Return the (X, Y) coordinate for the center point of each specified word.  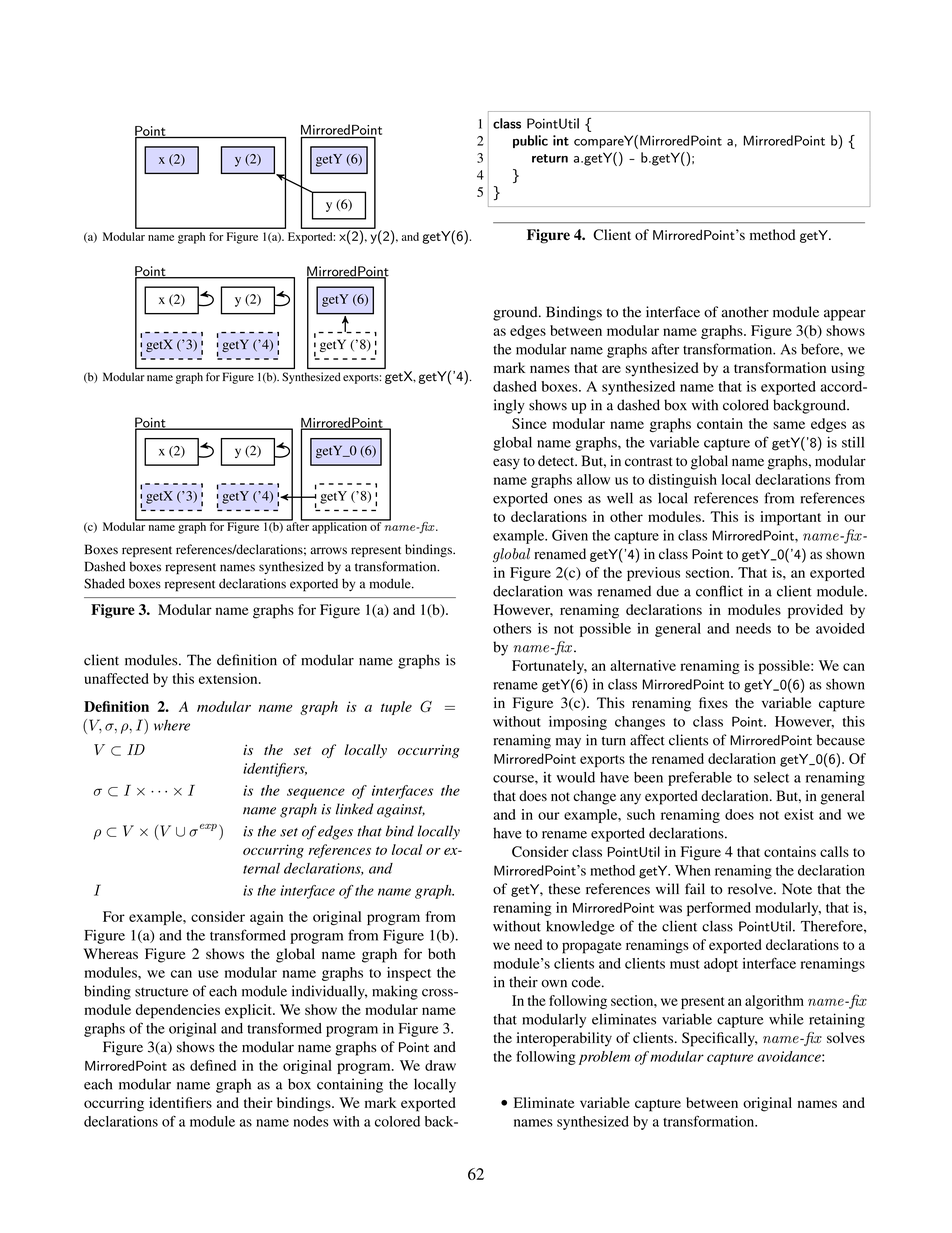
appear (845, 315)
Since (529, 423)
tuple (396, 708)
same (789, 425)
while (786, 1019)
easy (506, 464)
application (339, 527)
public (530, 141)
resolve (751, 889)
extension (229, 678)
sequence (316, 793)
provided (815, 611)
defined (213, 1065)
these (564, 889)
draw (440, 1065)
